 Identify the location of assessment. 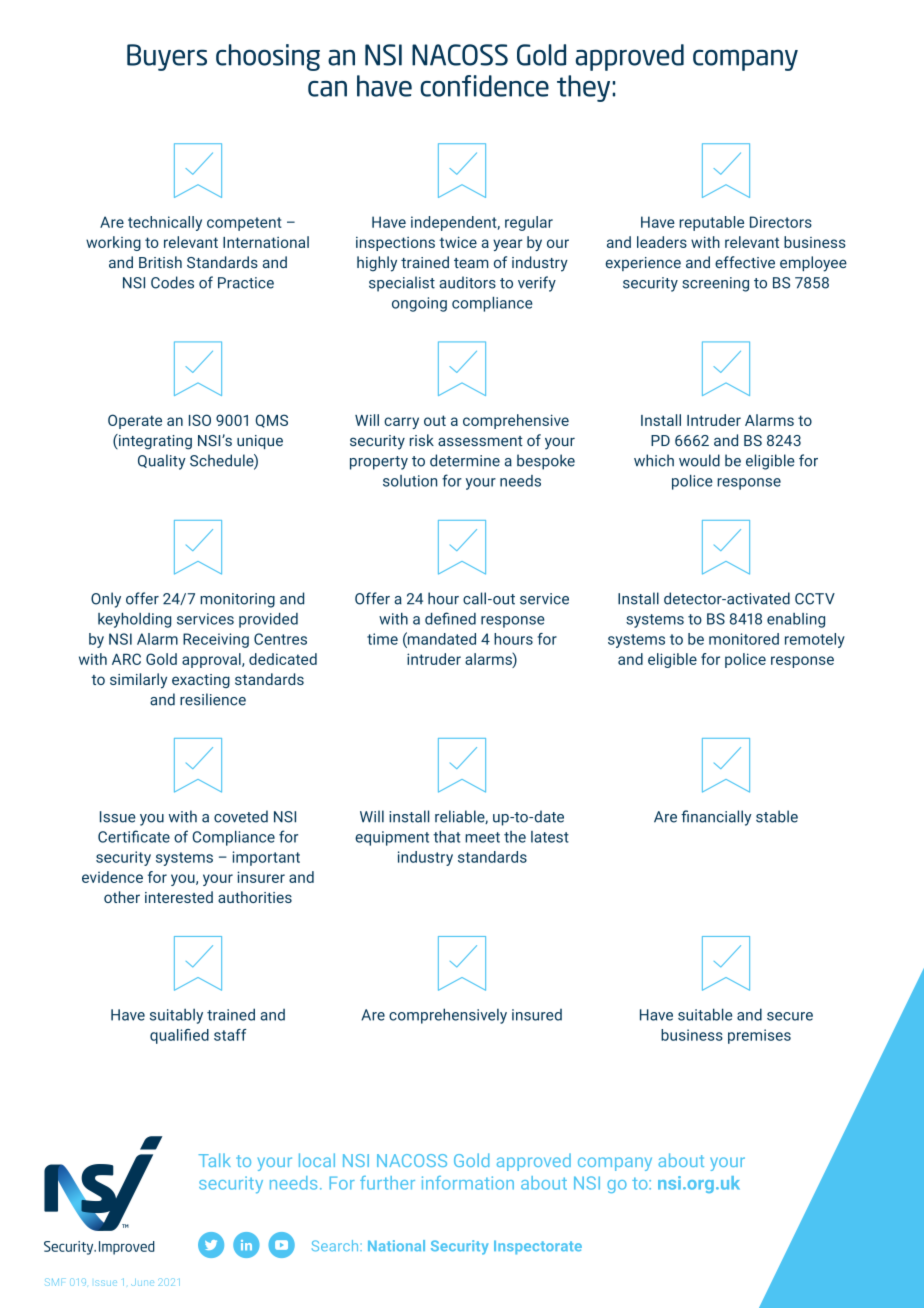
(480, 441).
